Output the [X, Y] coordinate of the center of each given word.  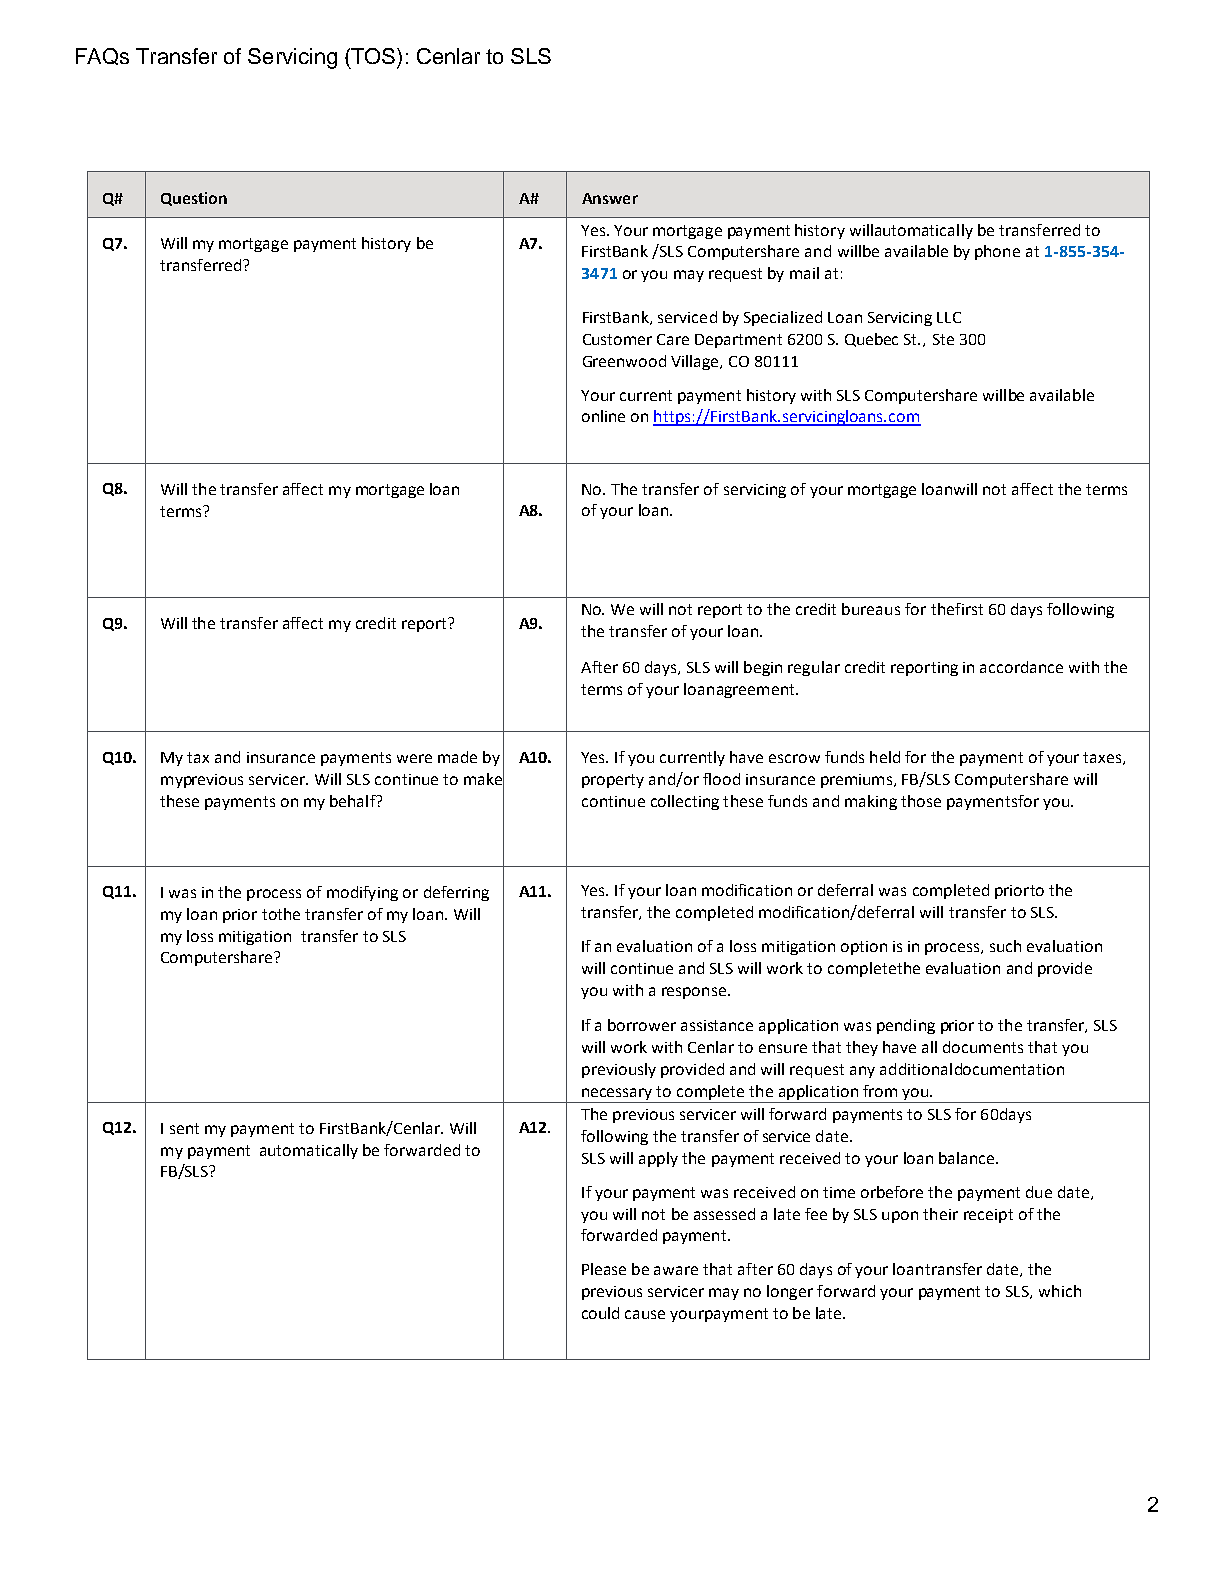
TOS [373, 56]
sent [184, 1128]
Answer [610, 198]
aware [676, 1270]
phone [997, 252]
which [1060, 1291]
